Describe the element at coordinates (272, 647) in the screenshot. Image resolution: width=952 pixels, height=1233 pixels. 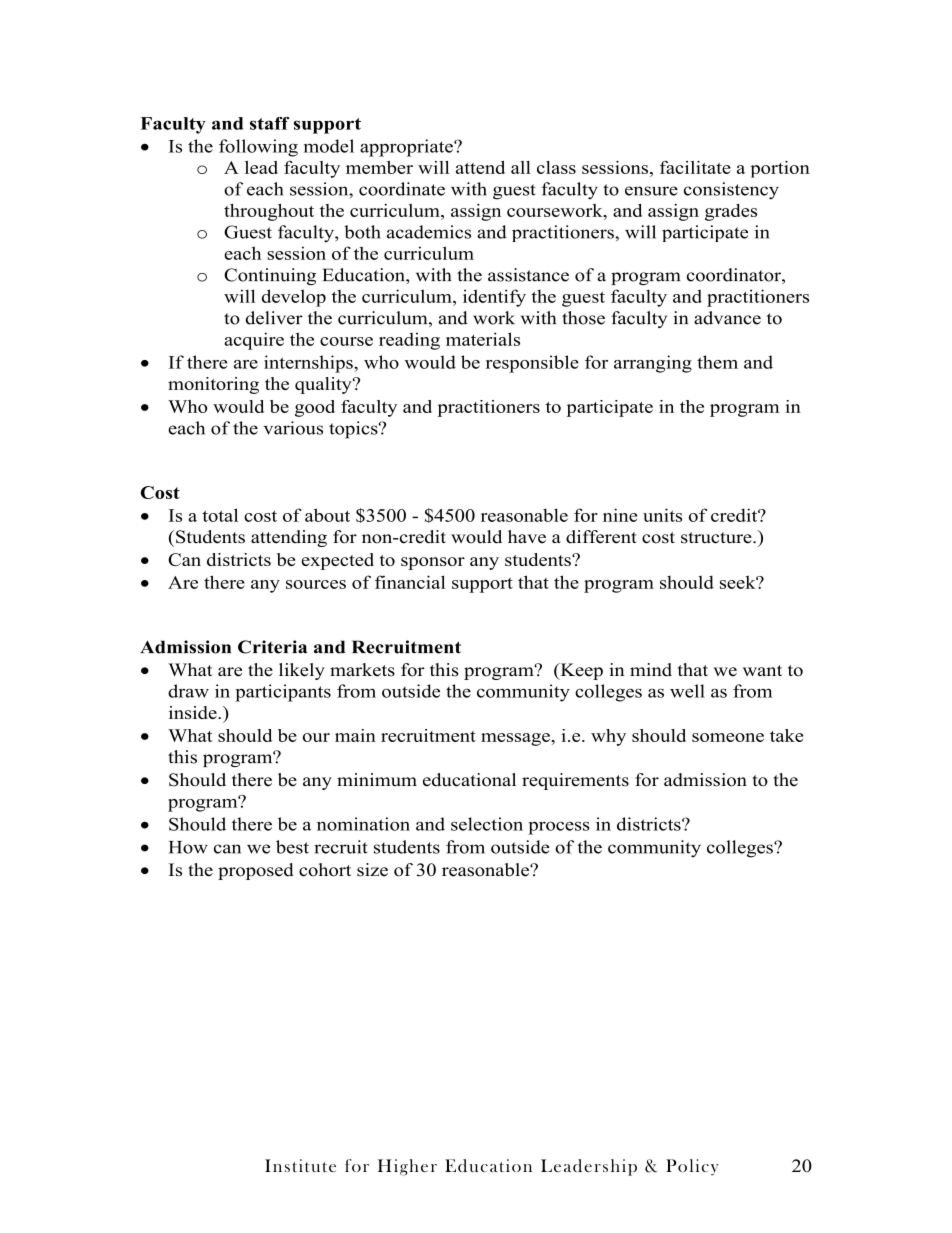
I see `Criteria` at that location.
